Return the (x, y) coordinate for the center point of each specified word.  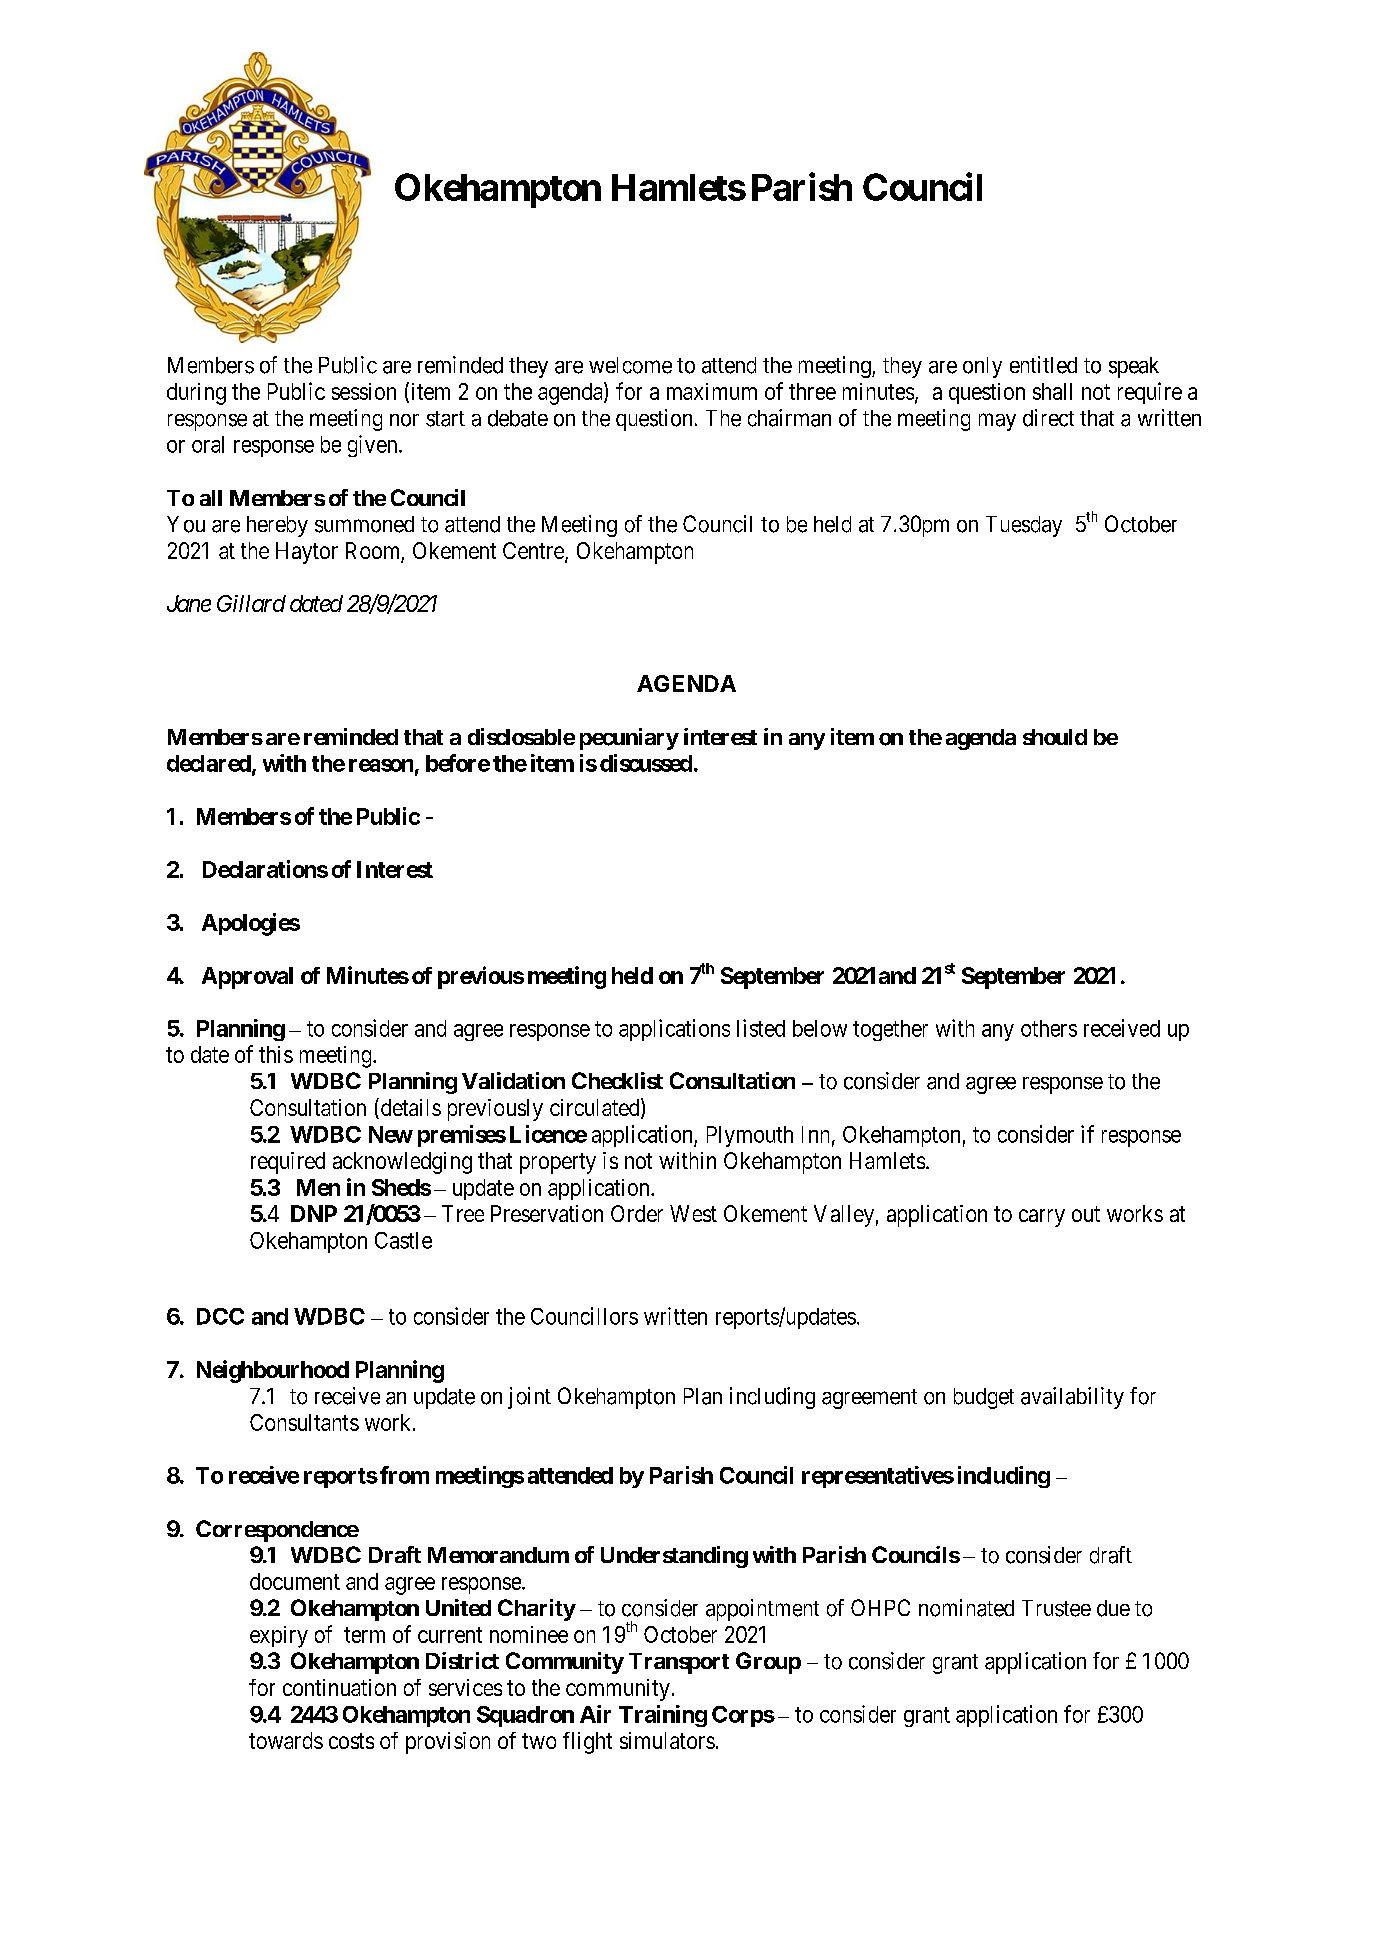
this (276, 1054)
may (997, 422)
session (364, 391)
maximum (712, 391)
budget (984, 1398)
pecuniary (629, 739)
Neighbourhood (273, 1371)
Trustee (1056, 1608)
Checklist (617, 1080)
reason (381, 765)
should (1055, 737)
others (1049, 1028)
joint (529, 1398)
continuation (339, 1687)
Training (663, 1716)
